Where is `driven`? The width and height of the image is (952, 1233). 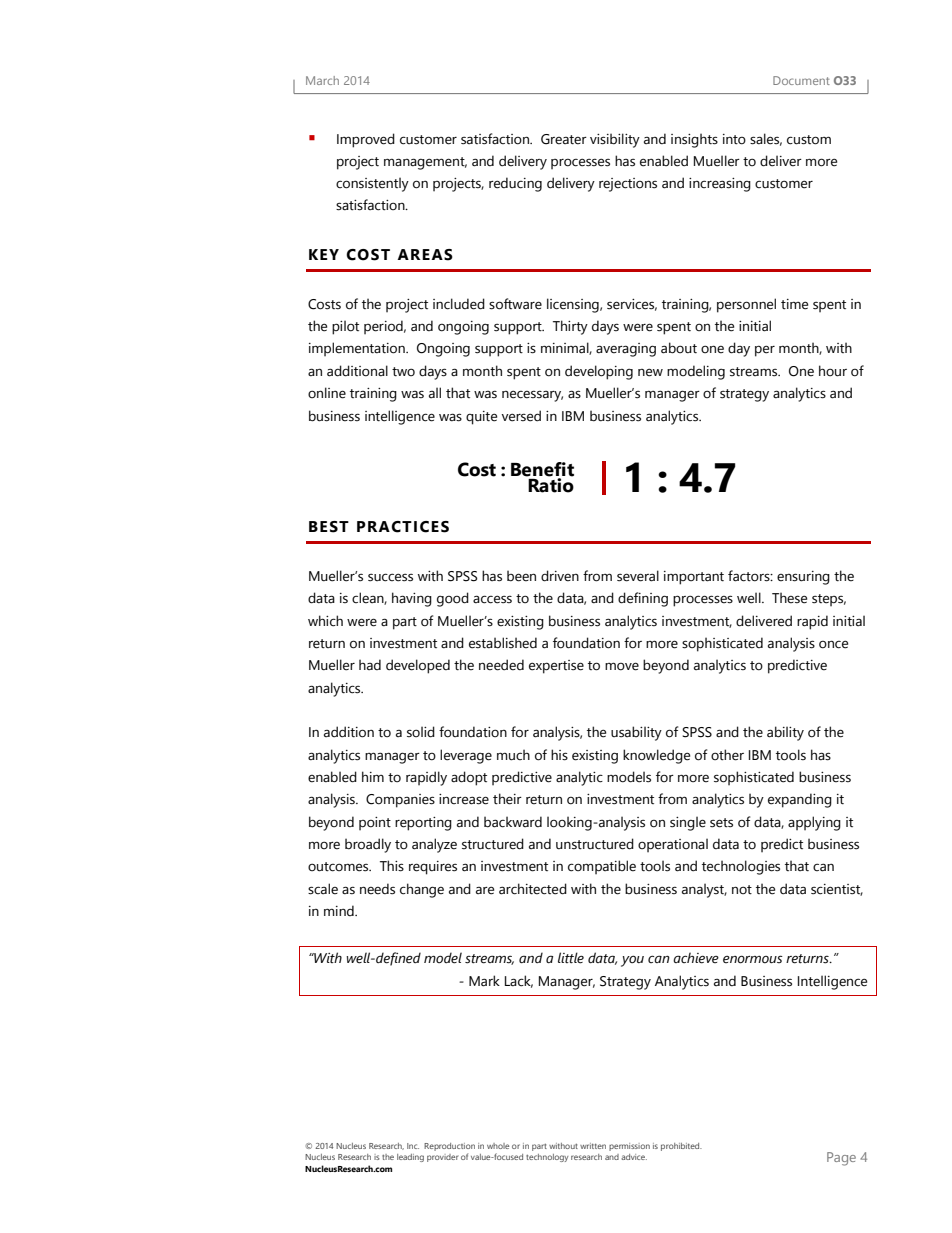 driven is located at coordinates (560, 576).
